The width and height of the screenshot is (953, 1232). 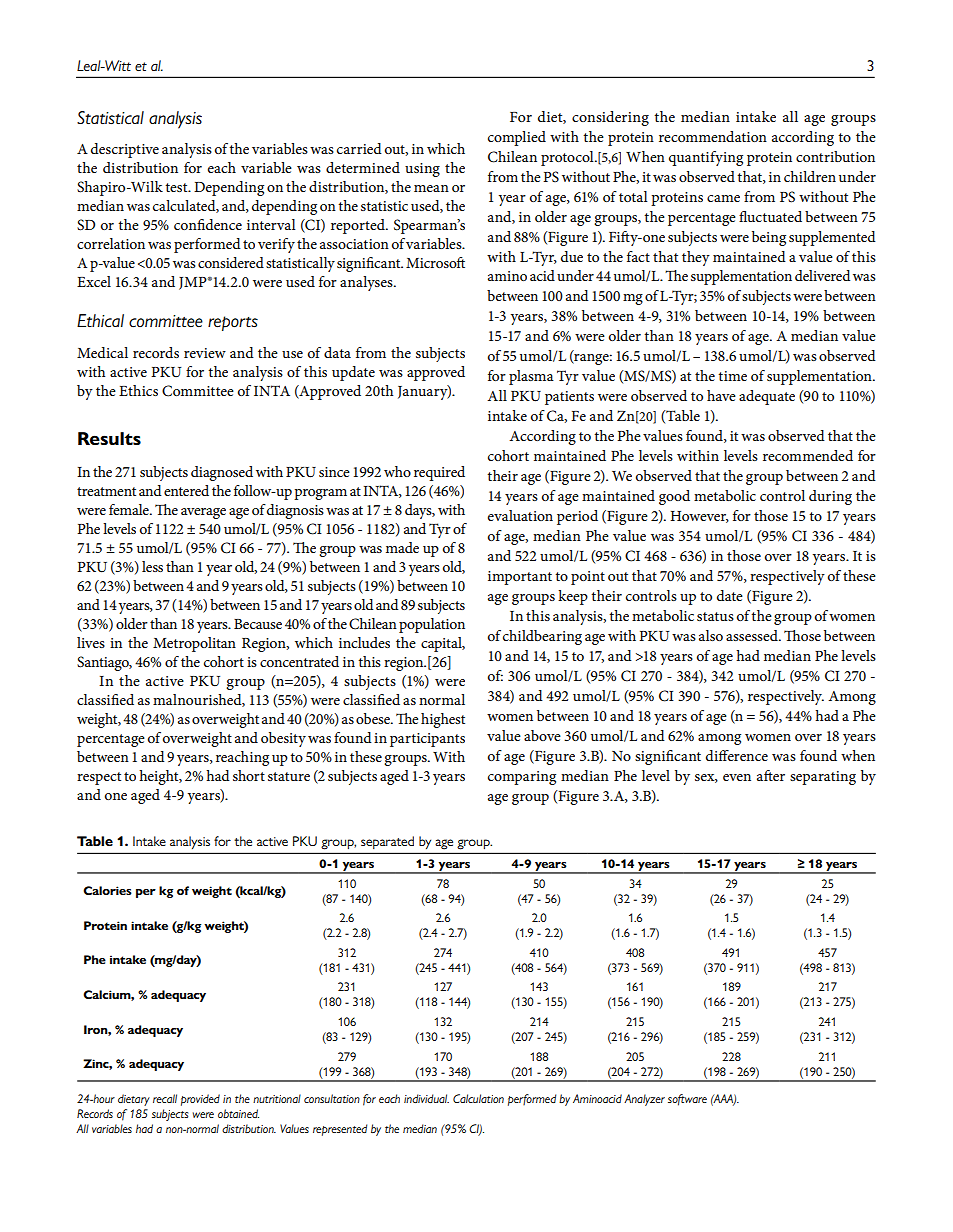 What do you see at coordinates (125, 150) in the screenshot?
I see `descriptive` at bounding box center [125, 150].
